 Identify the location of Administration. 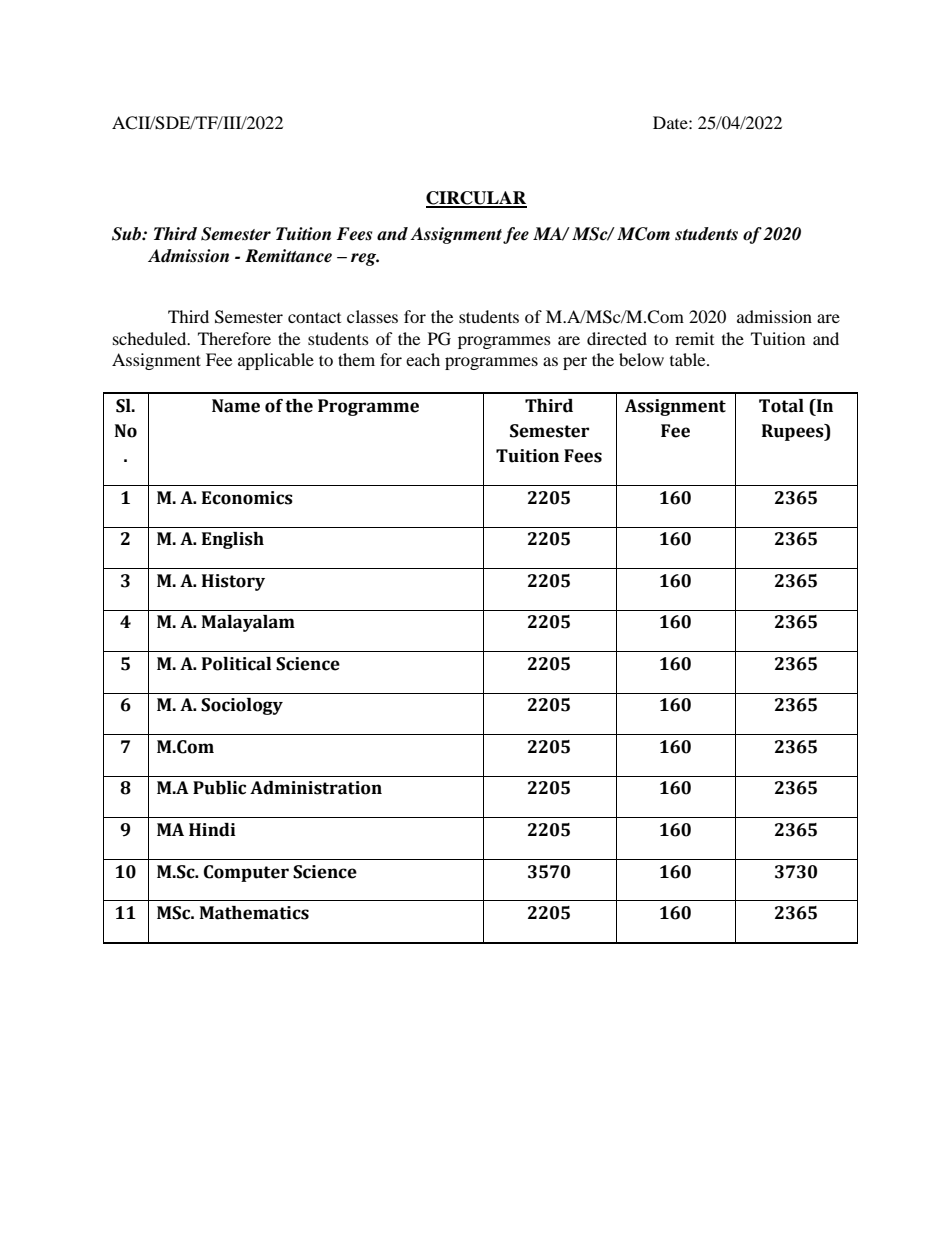
(316, 788).
